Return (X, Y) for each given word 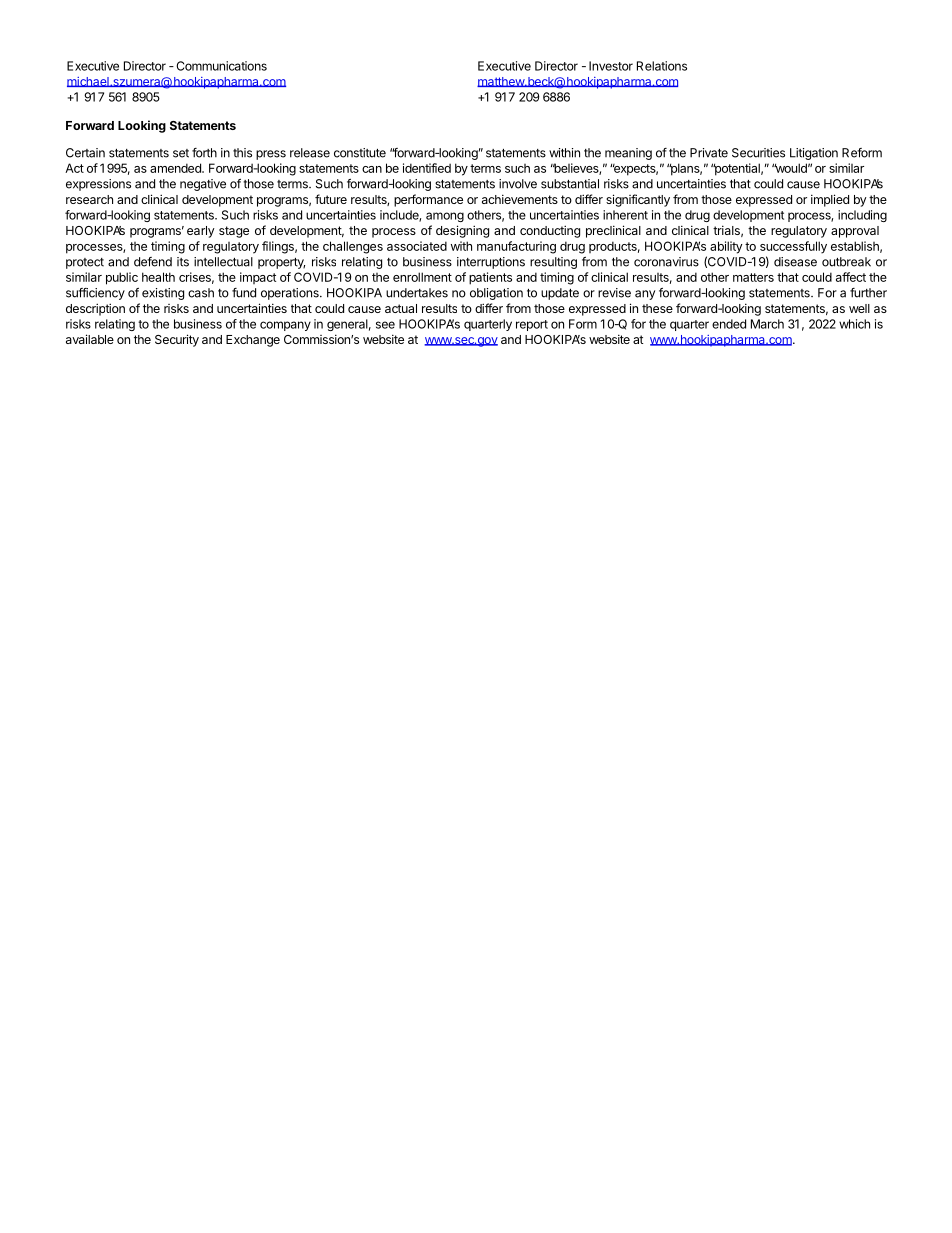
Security (177, 340)
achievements (520, 199)
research (89, 199)
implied (830, 200)
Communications (221, 66)
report (532, 325)
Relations (662, 66)
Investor (611, 66)
